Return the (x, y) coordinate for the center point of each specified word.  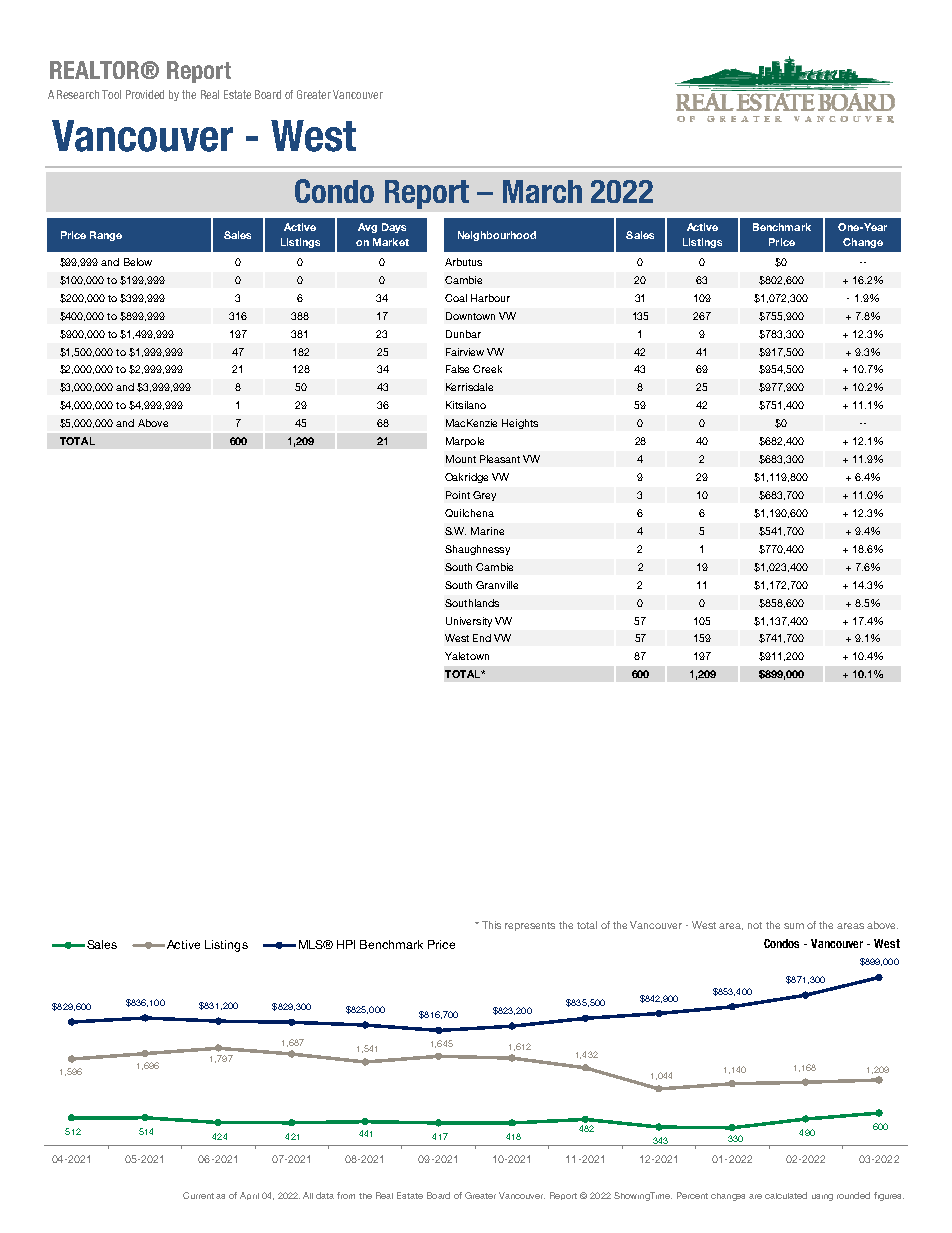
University (469, 622)
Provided (145, 94)
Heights (520, 424)
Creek (487, 369)
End (482, 638)
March (542, 191)
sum (794, 926)
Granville (497, 585)
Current (200, 1195)
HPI (346, 944)
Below (138, 262)
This (491, 925)
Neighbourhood (497, 236)
